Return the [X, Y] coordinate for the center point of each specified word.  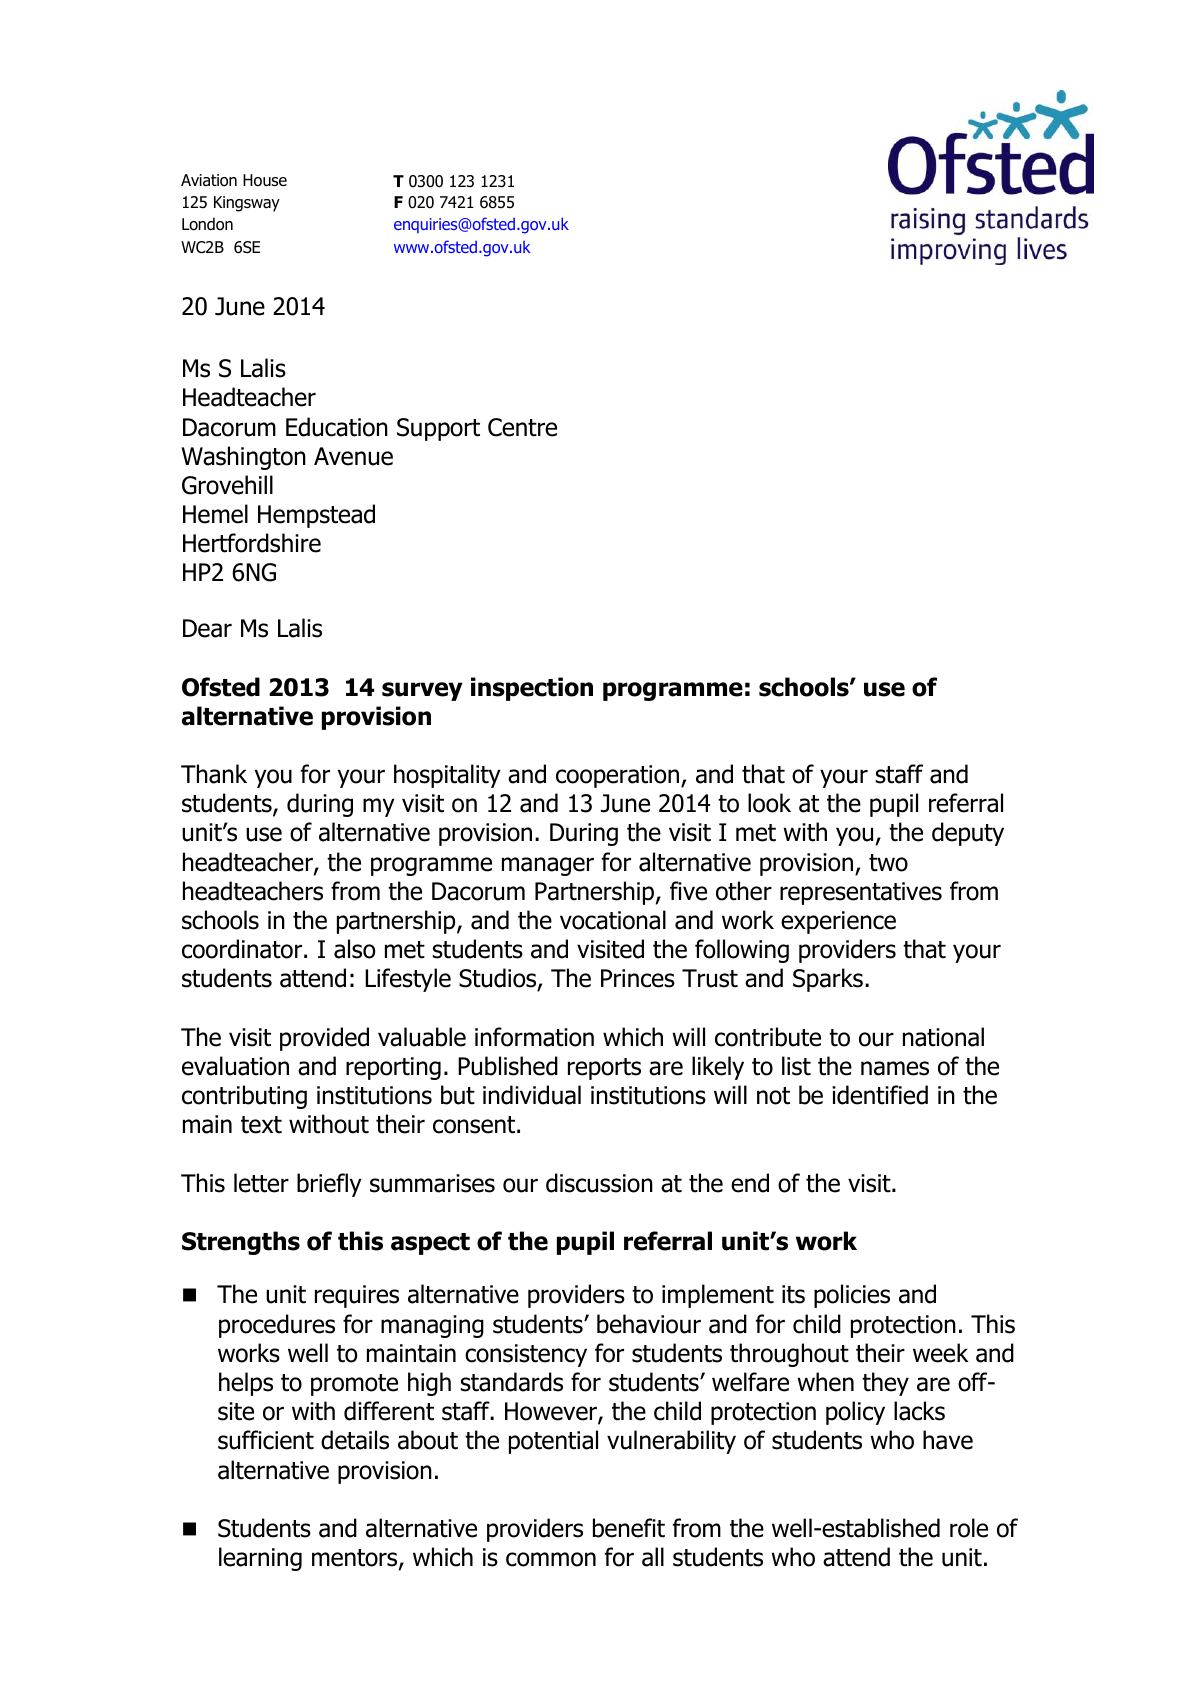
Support [438, 429]
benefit [629, 1528]
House [265, 180]
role [969, 1528]
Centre [522, 427]
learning [260, 1559]
